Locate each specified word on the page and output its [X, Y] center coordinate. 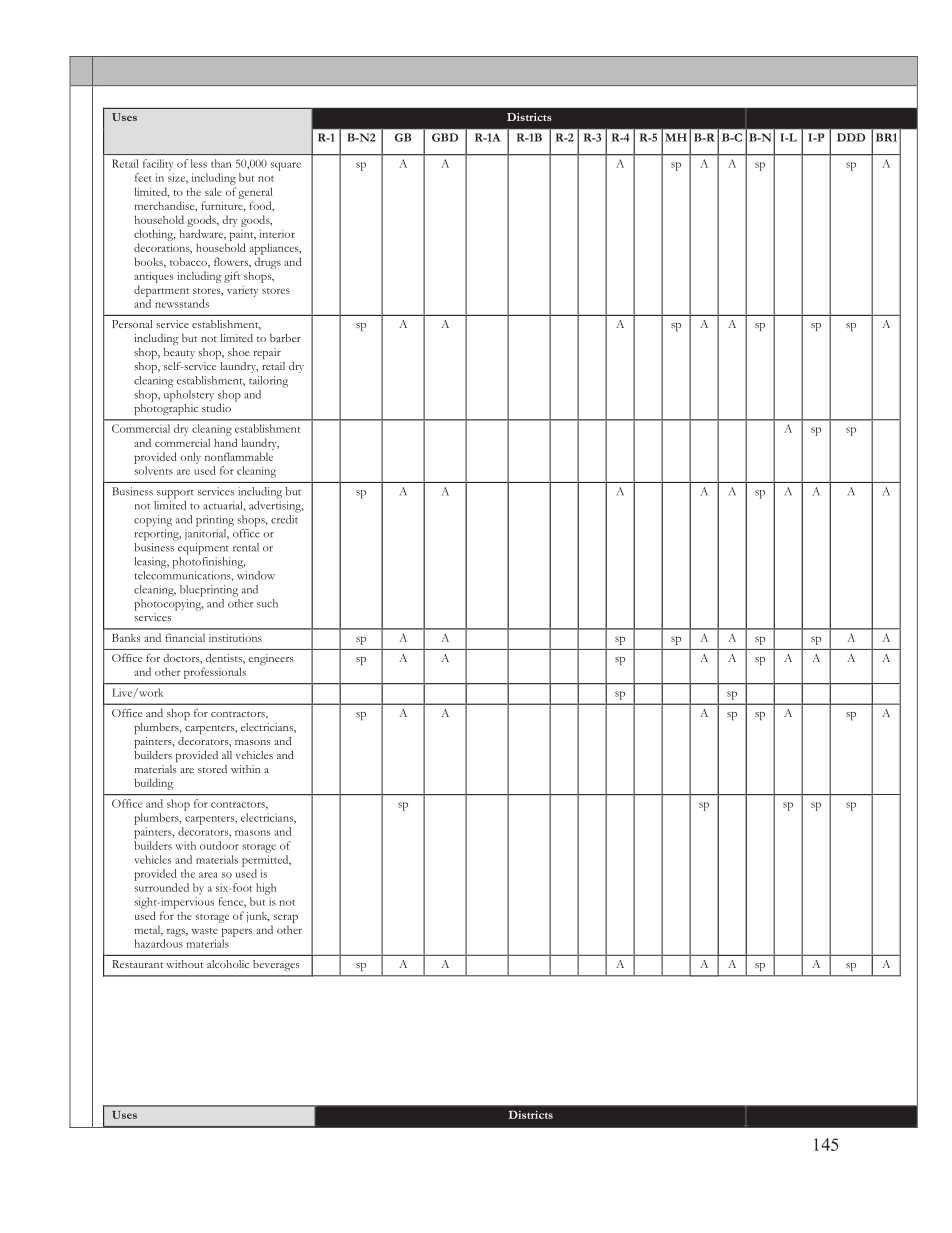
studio [216, 408]
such [267, 603]
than [221, 163]
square [285, 166]
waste [204, 931]
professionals [215, 673]
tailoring [268, 382]
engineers [270, 659]
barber [285, 338]
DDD [851, 137]
